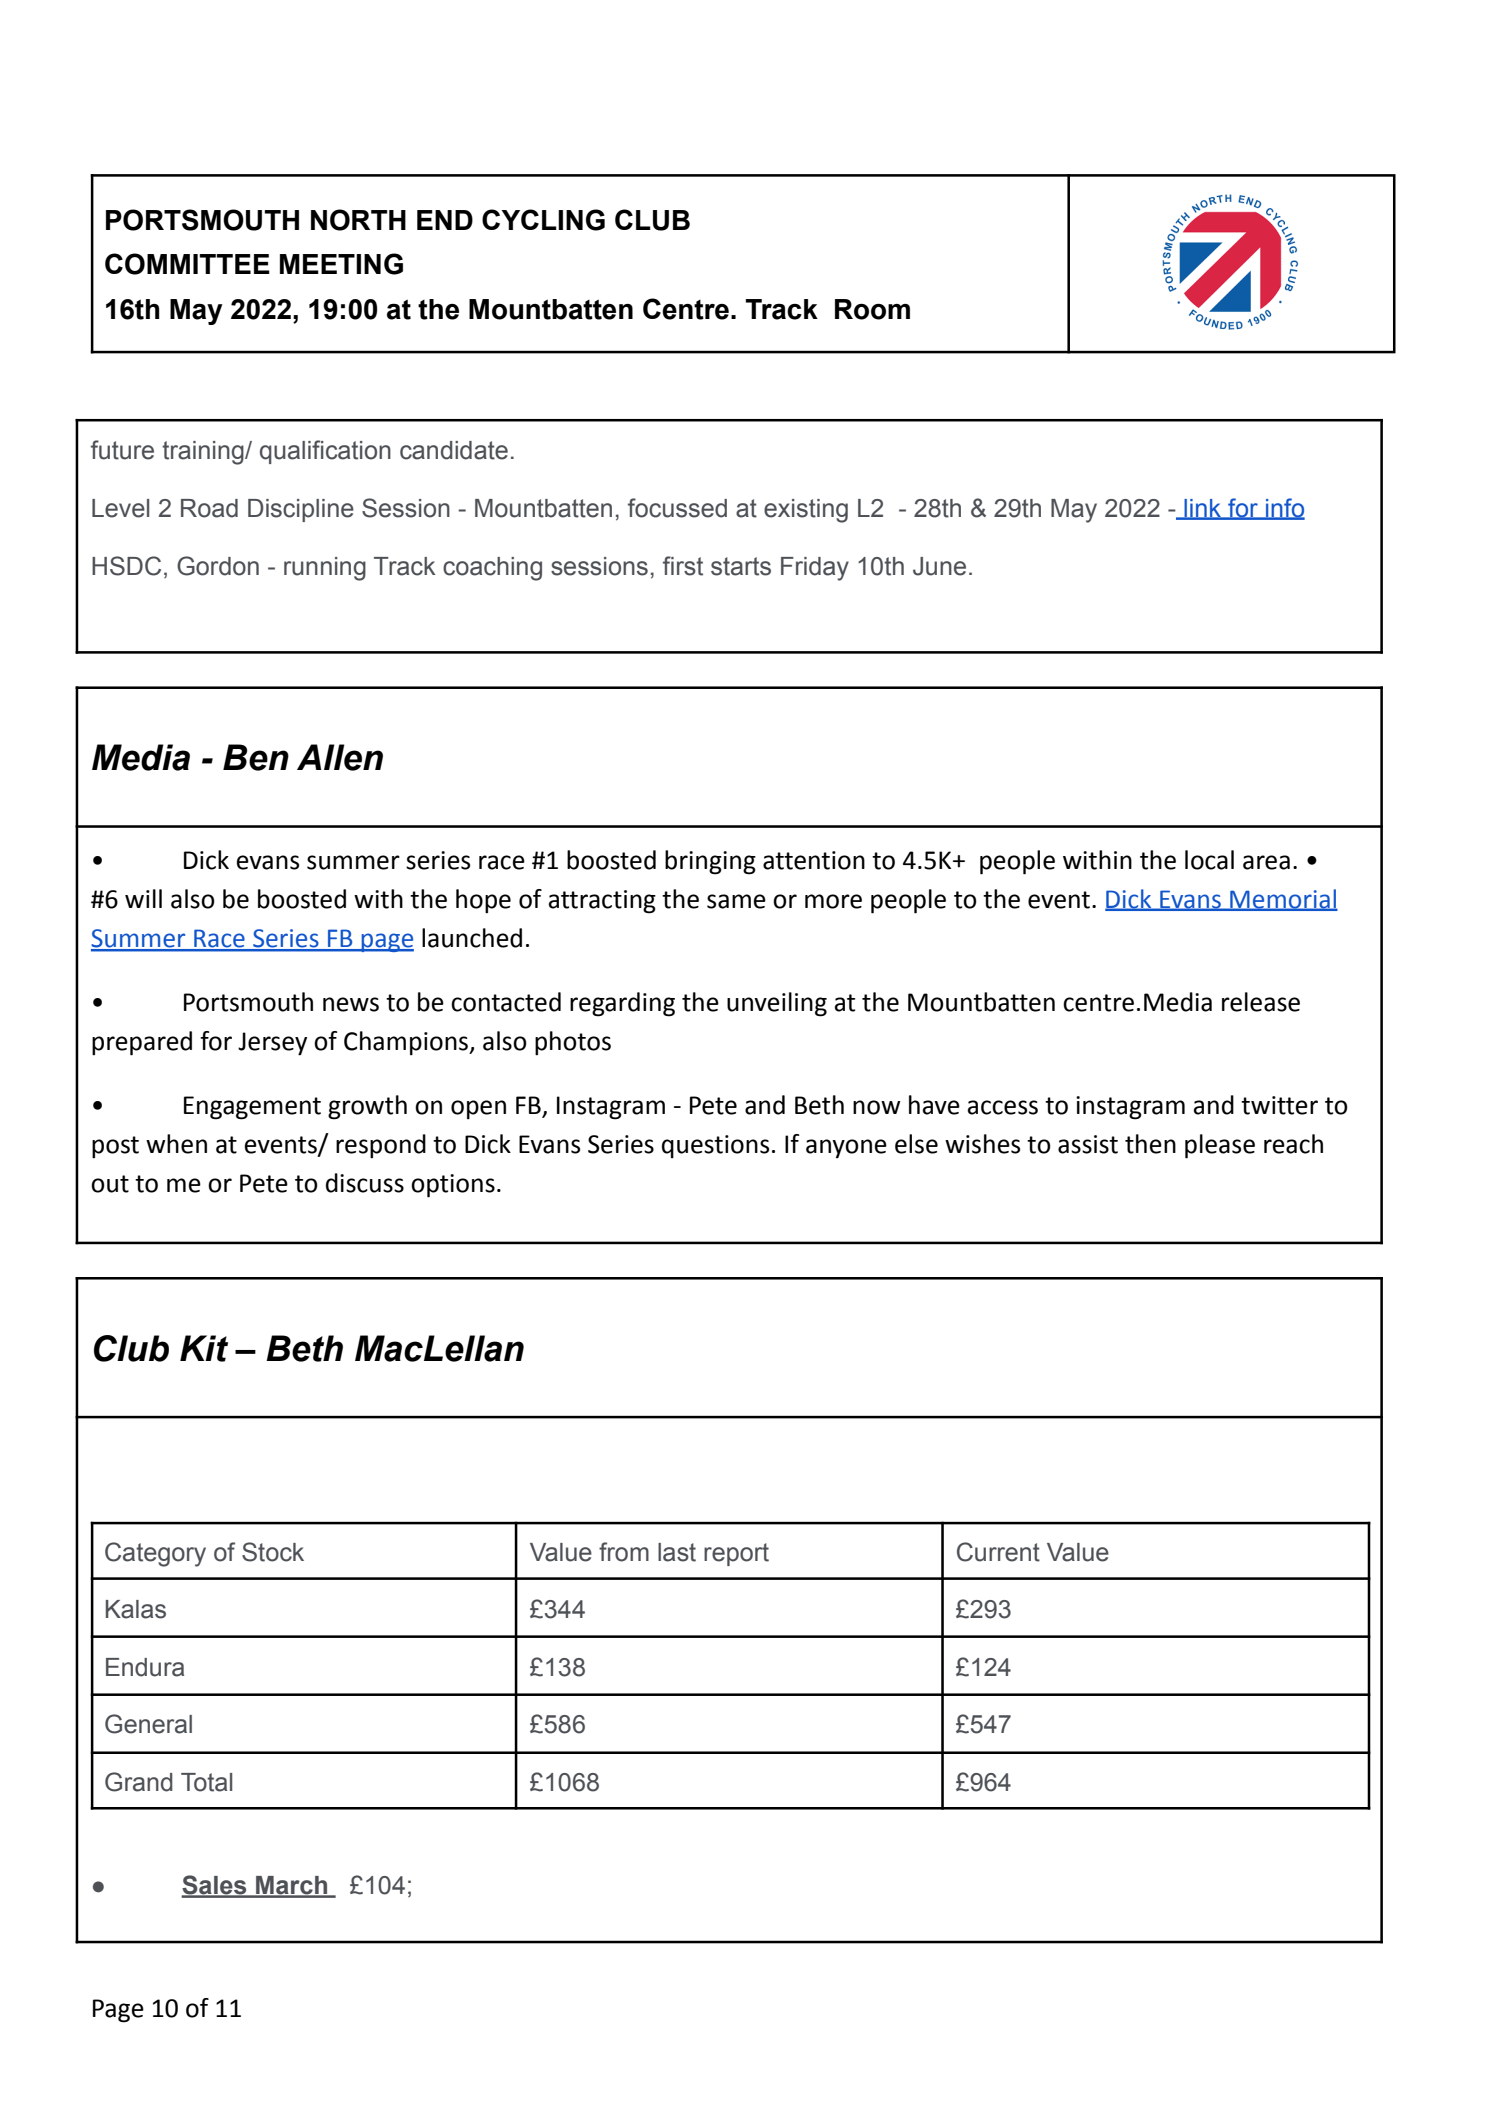 The image size is (1504, 2125). Describe the element at coordinates (272, 1044) in the screenshot. I see `Jersey` at that location.
